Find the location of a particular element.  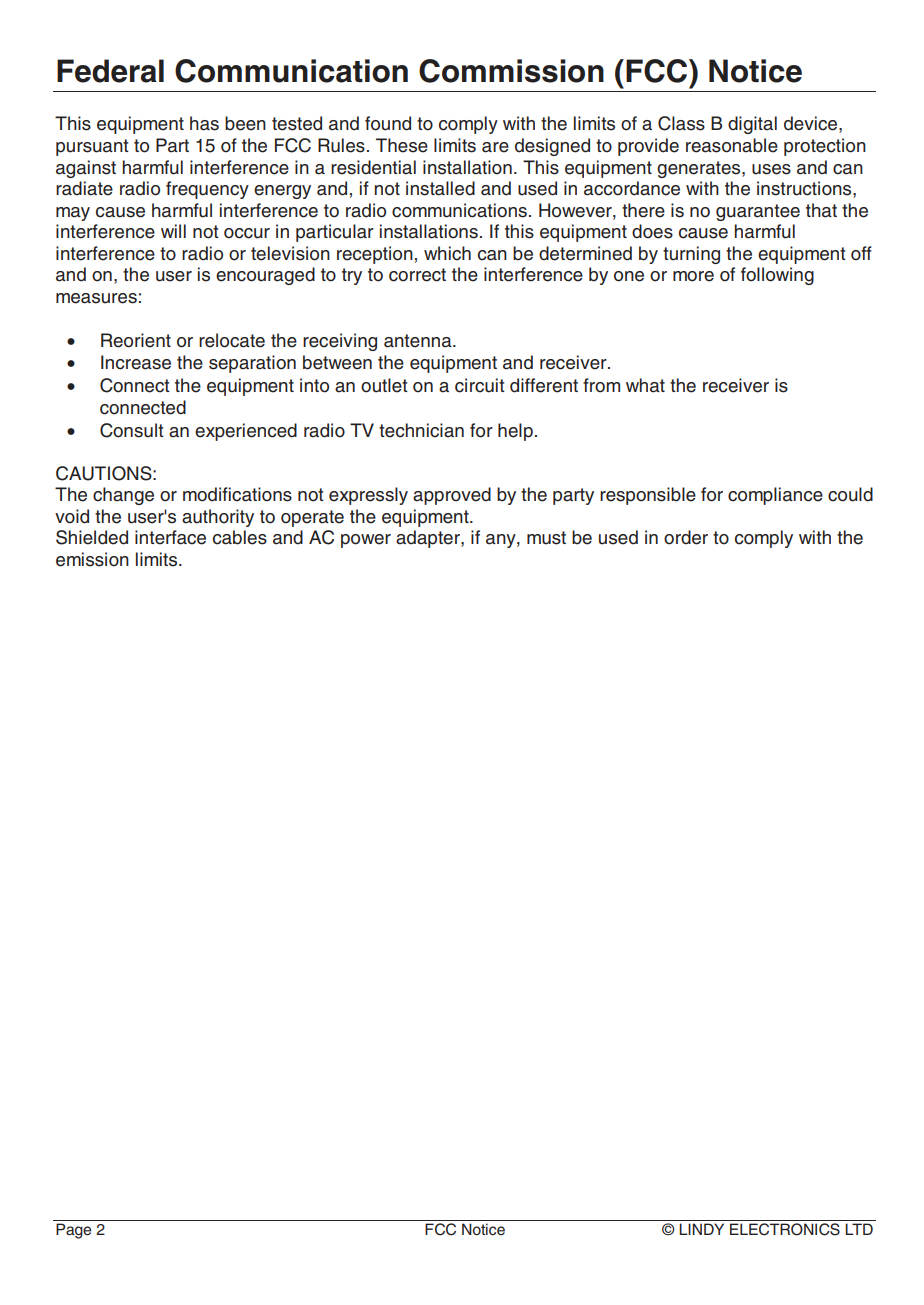

compliance is located at coordinates (775, 496).
